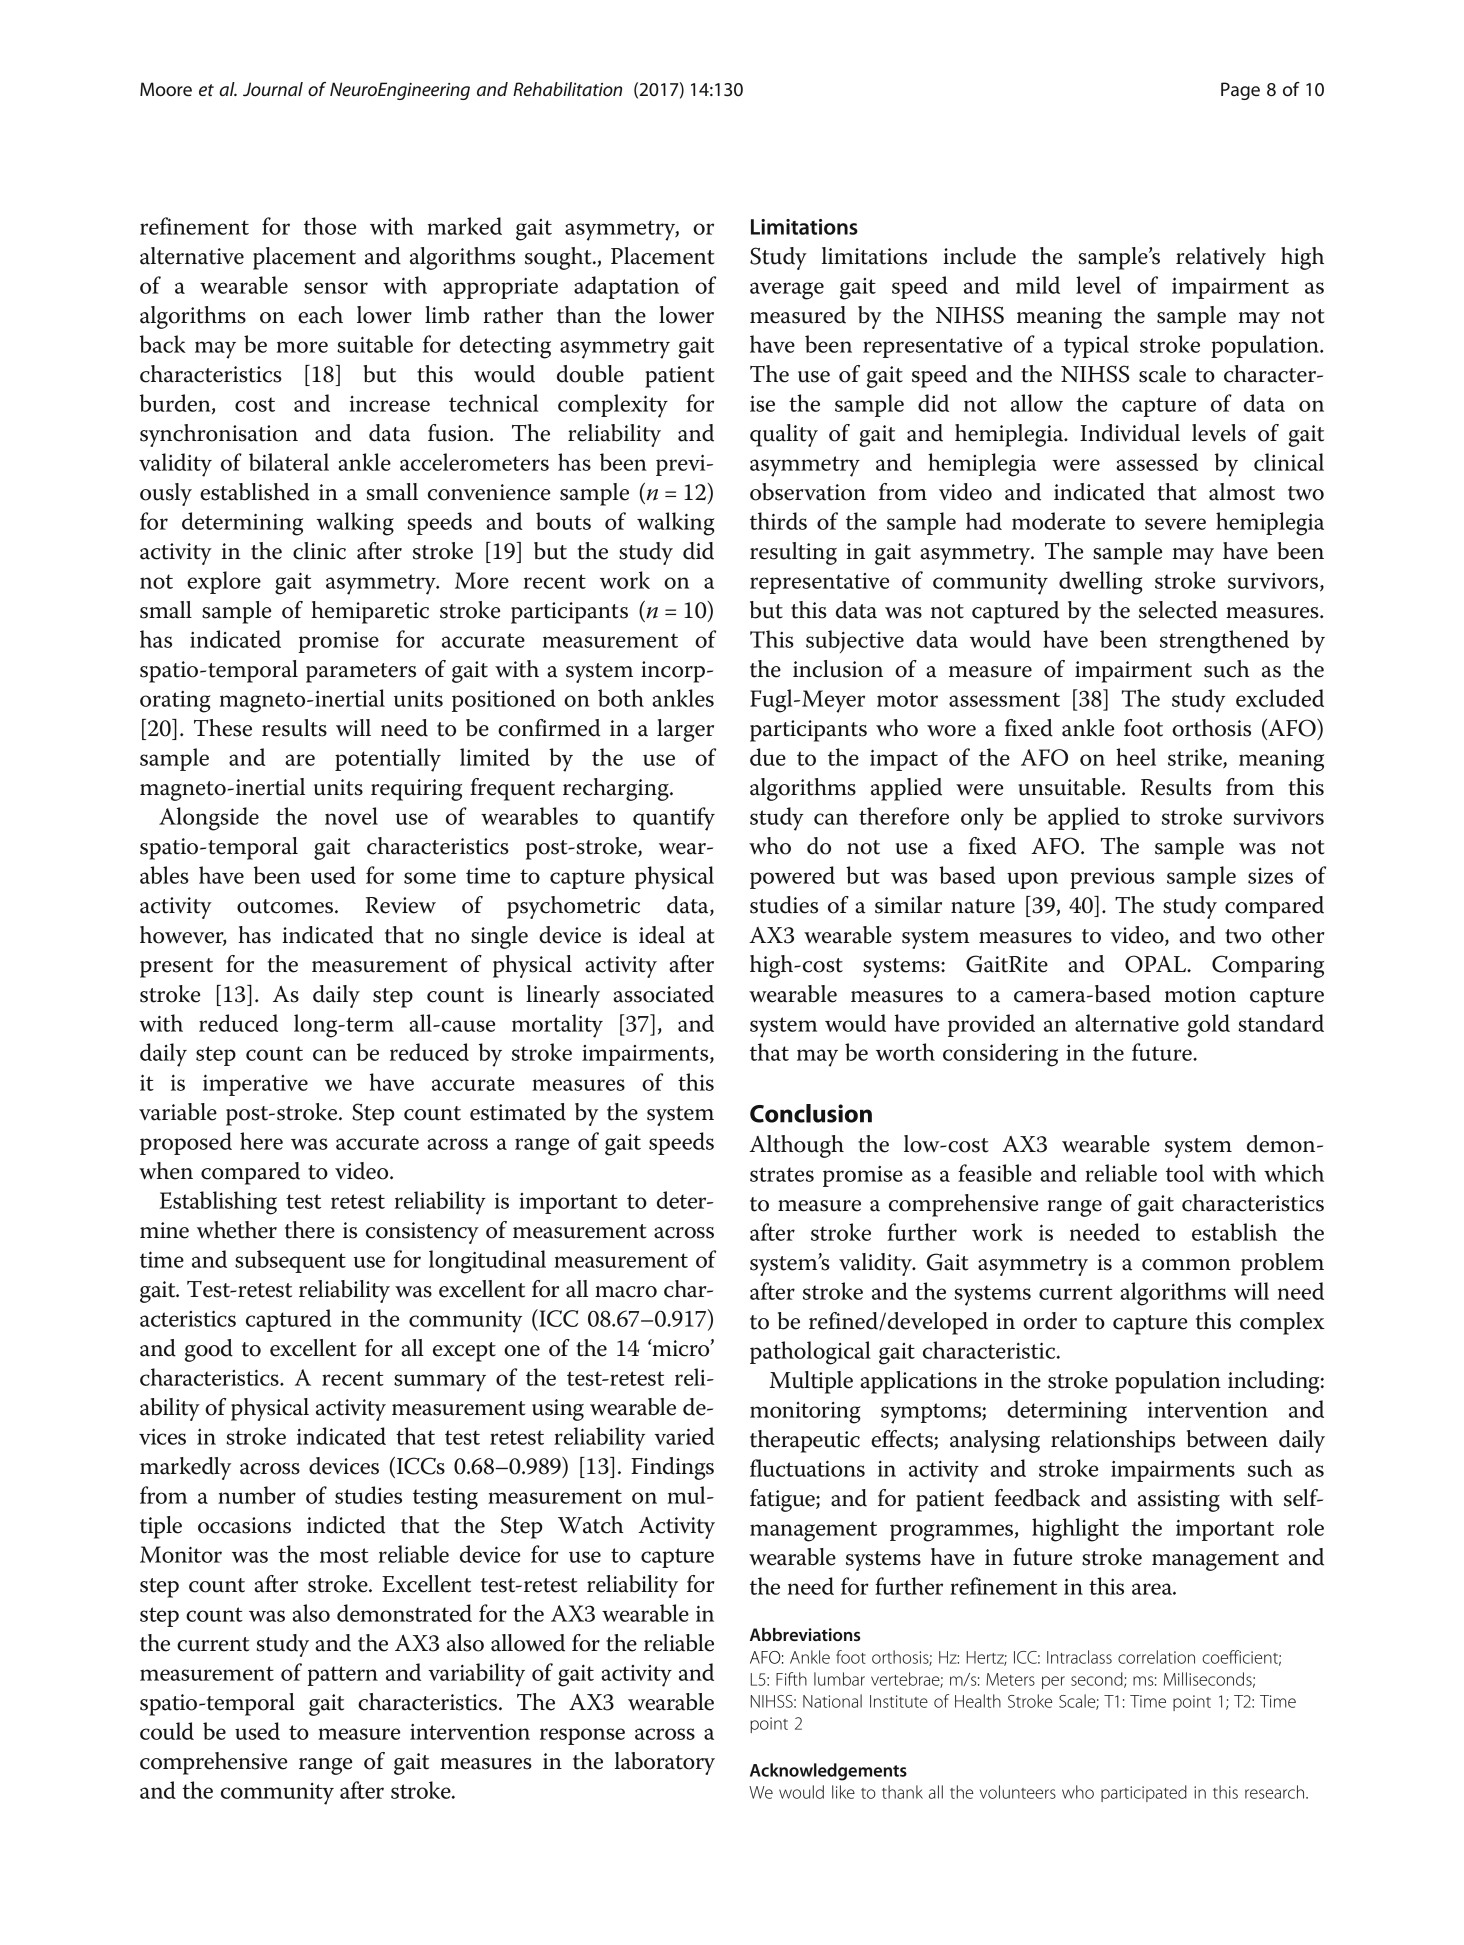  I want to click on participated, so click(1144, 1793).
